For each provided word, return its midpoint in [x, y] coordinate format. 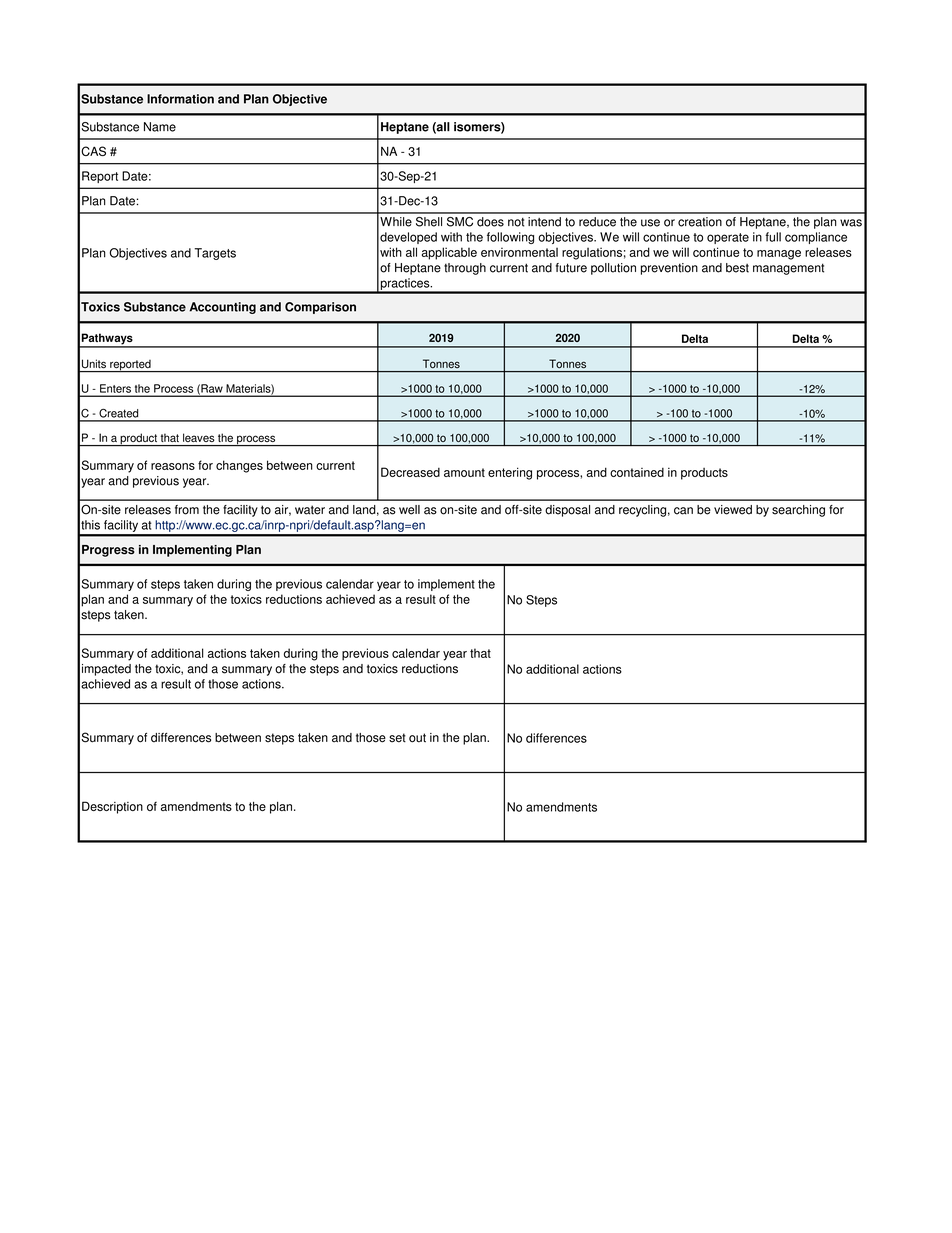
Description [112, 807]
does [490, 222]
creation [700, 222]
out [417, 738]
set [397, 738]
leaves [198, 437]
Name [160, 127]
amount [464, 472]
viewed [733, 510]
